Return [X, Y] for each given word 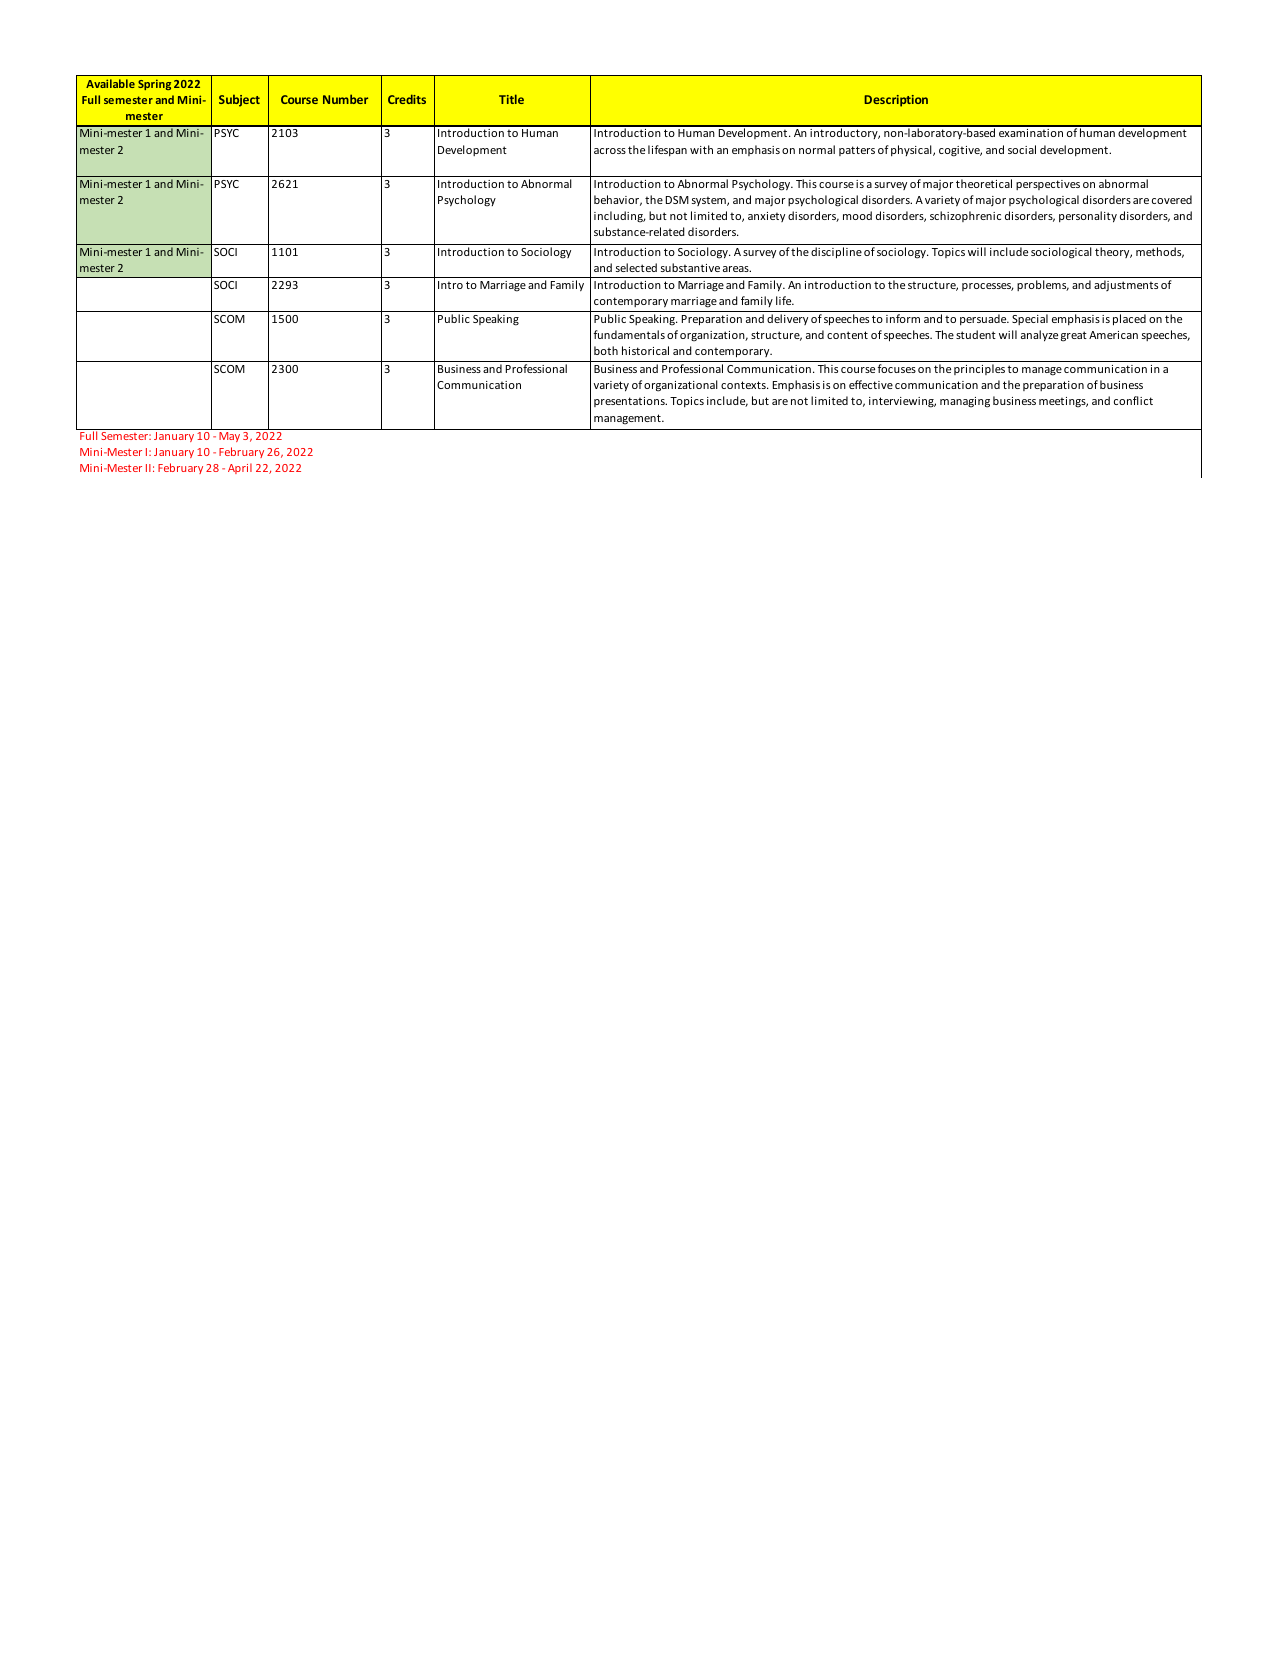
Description [896, 101]
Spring [154, 84]
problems [1043, 285]
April [240, 468]
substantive [690, 267]
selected [636, 267]
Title [511, 99]
